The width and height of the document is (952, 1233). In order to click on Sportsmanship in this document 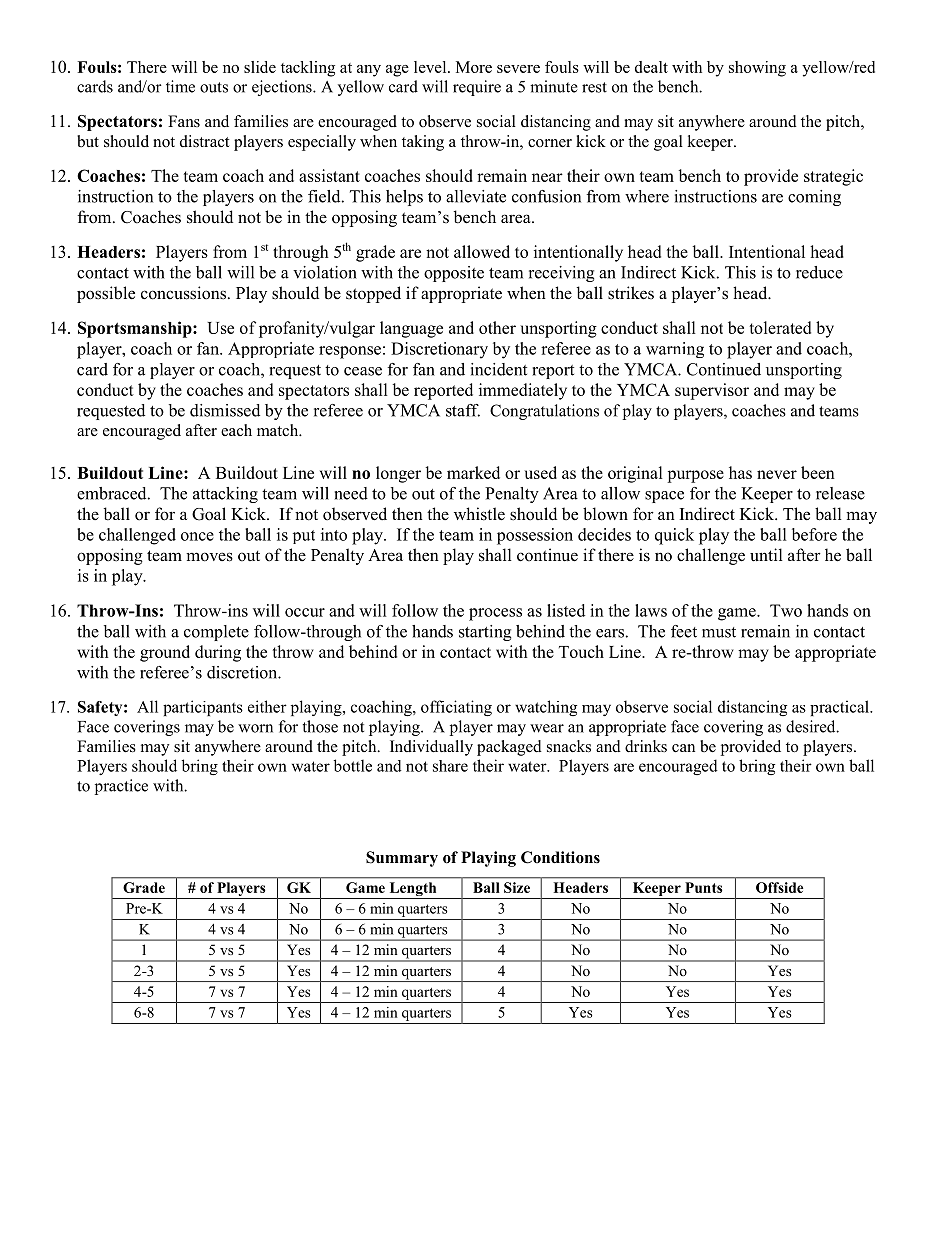, I will do `click(136, 329)`.
